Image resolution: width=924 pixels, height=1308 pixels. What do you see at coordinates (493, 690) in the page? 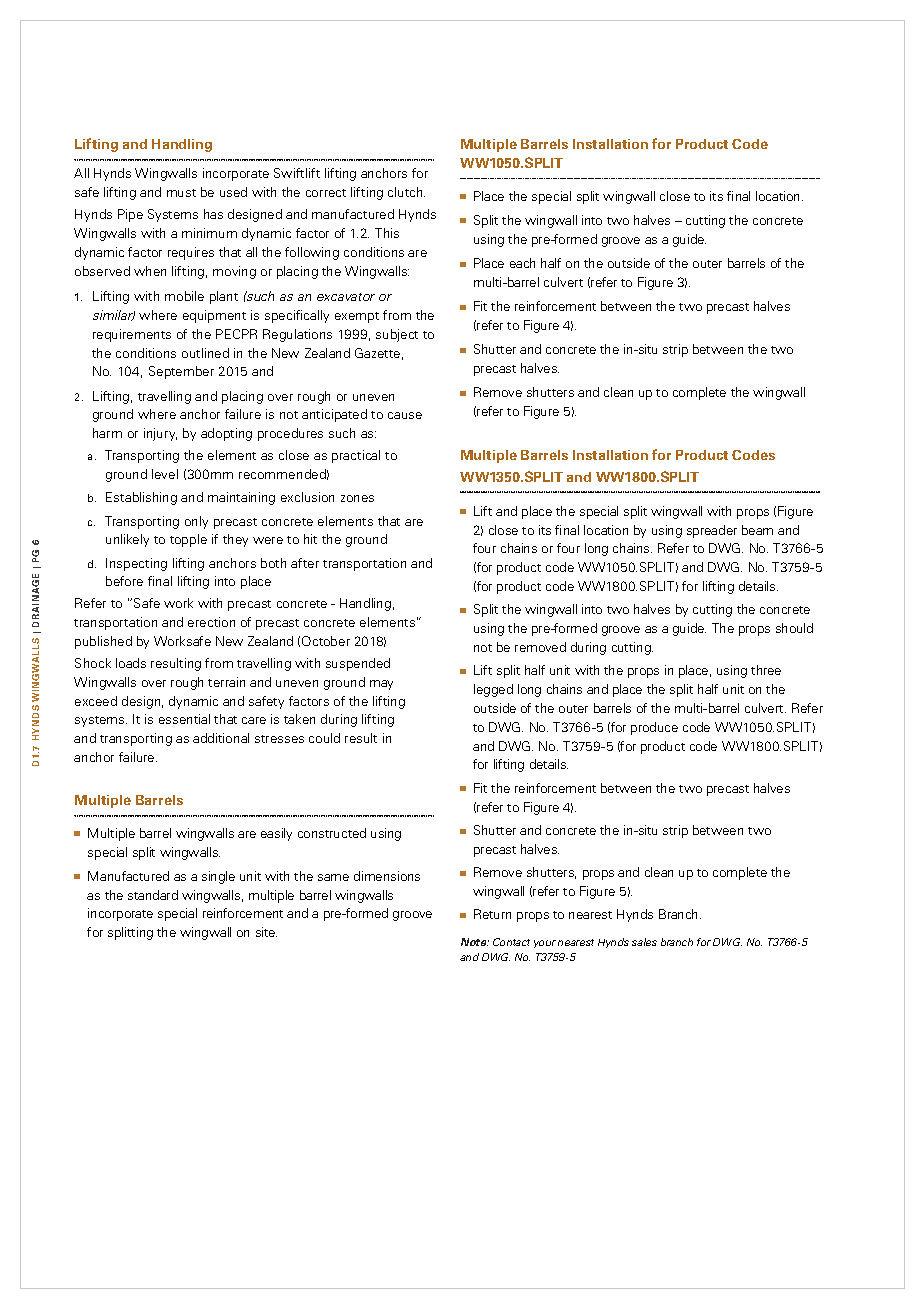
I see `legged` at bounding box center [493, 690].
